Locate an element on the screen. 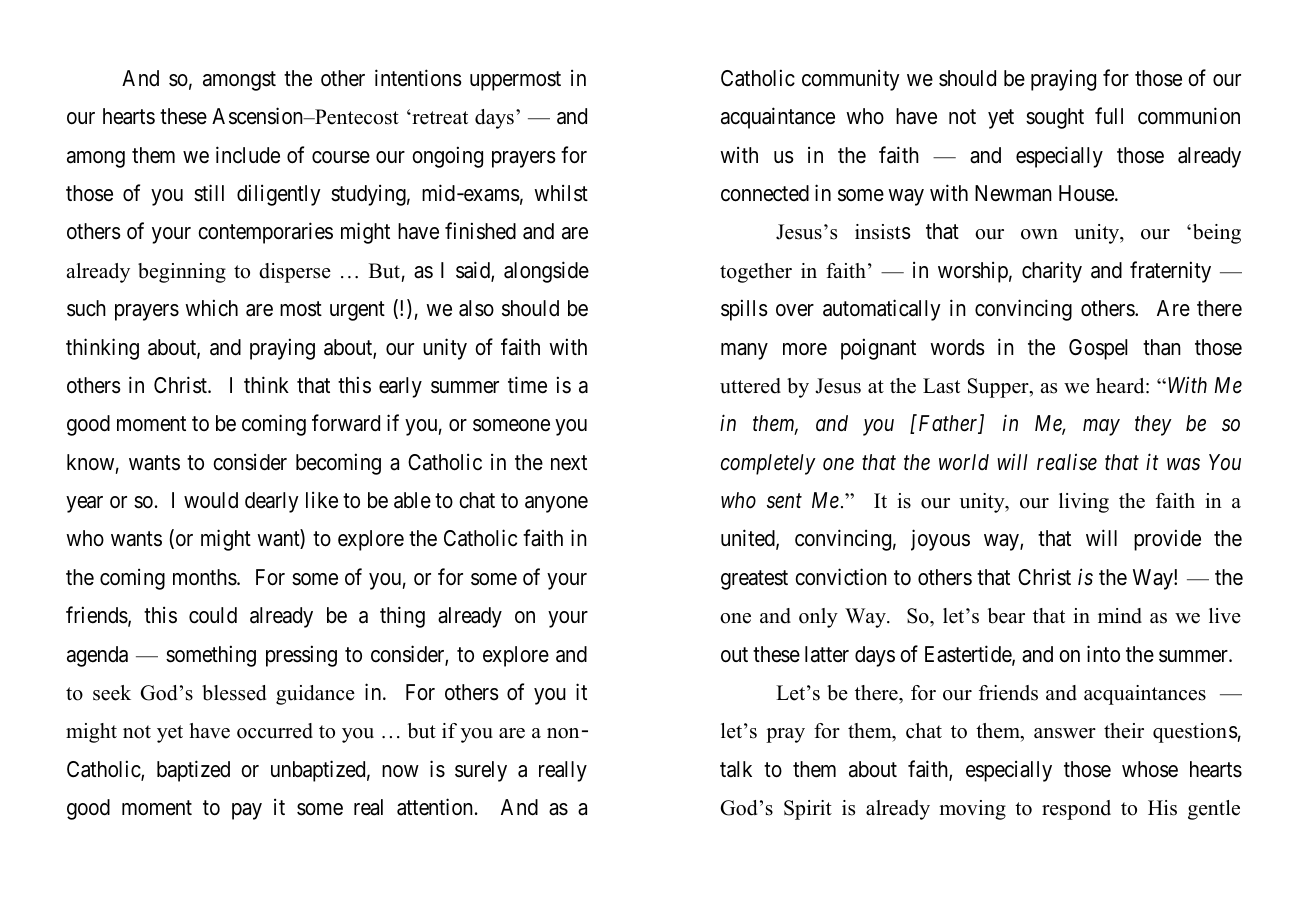 This screenshot has width=1308, height=924. may is located at coordinates (1101, 428).
